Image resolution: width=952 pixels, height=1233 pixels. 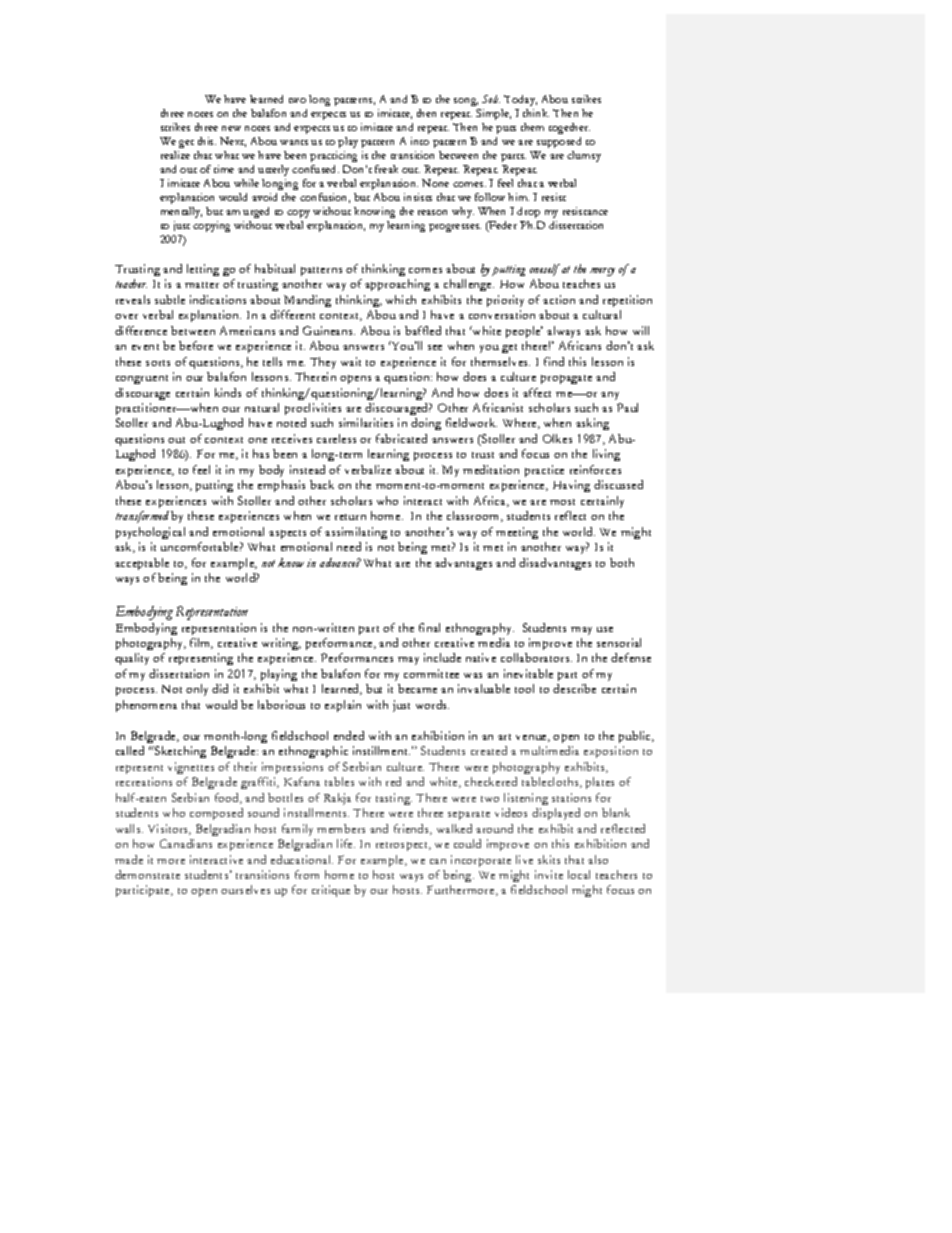 What do you see at coordinates (420, 141) in the image?
I see `into` at bounding box center [420, 141].
